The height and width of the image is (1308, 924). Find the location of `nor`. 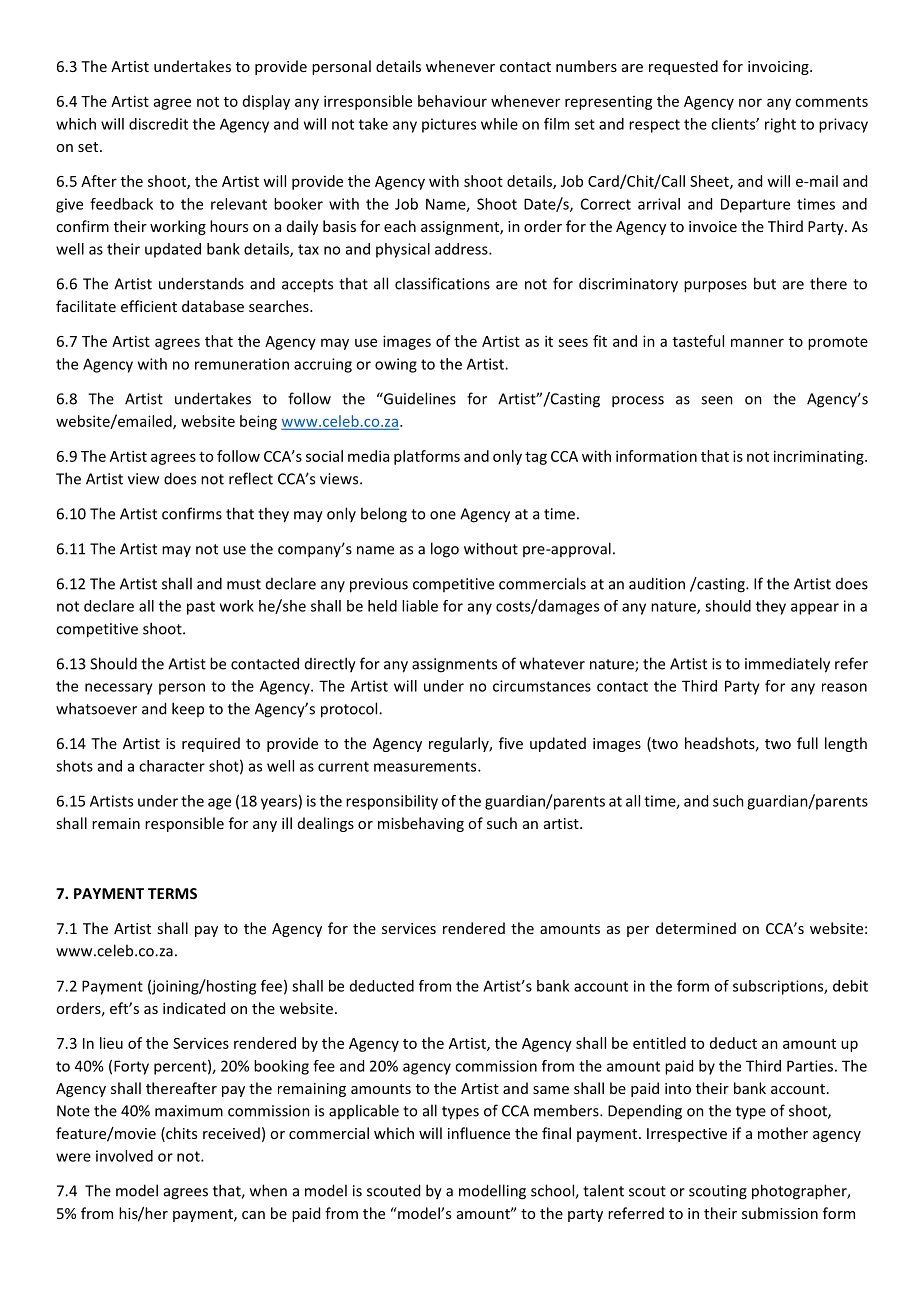

nor is located at coordinates (750, 102).
